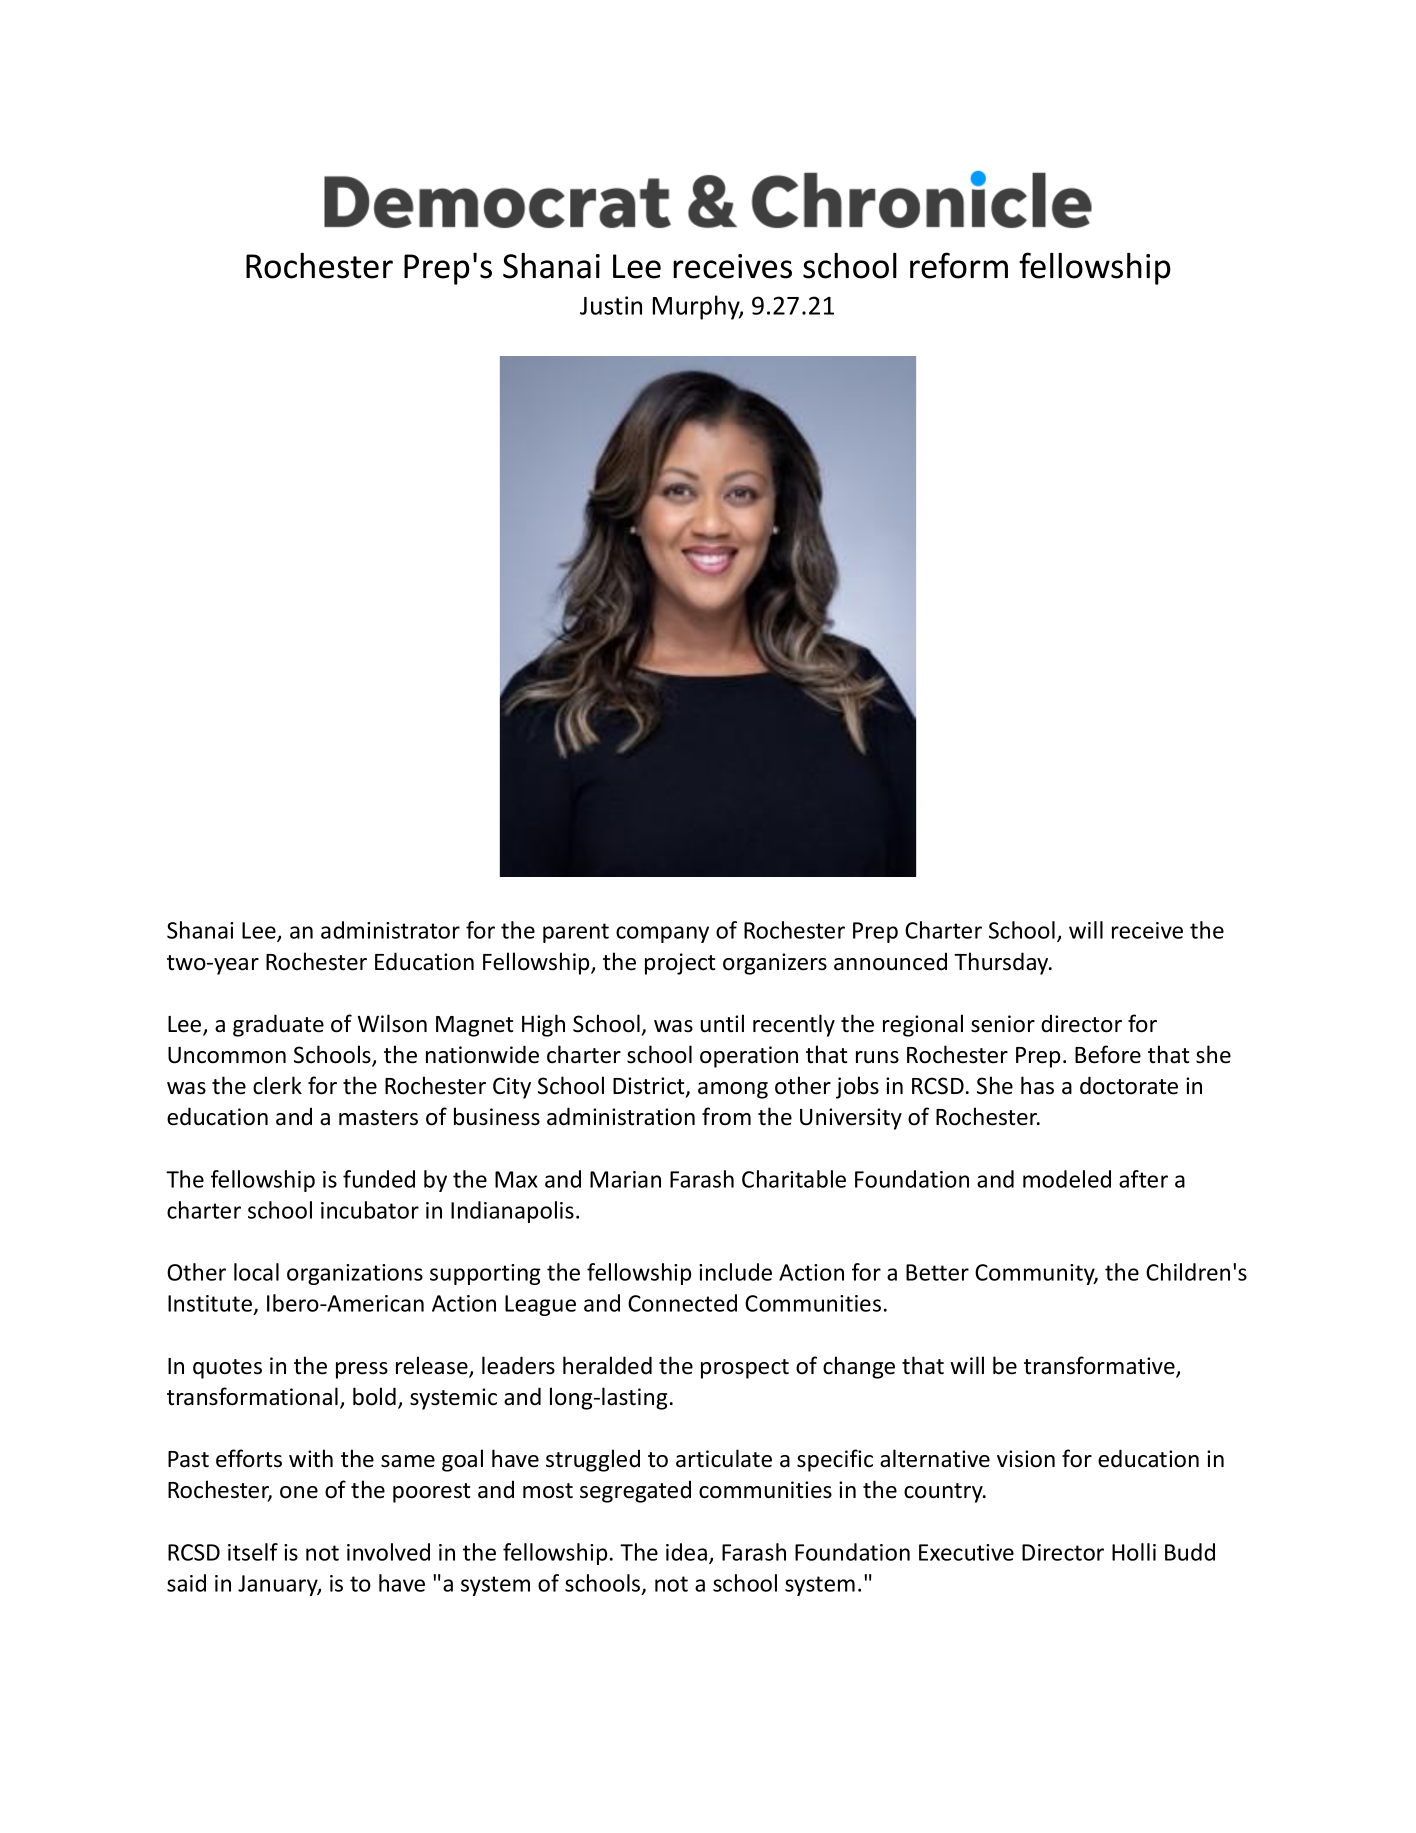 Image resolution: width=1416 pixels, height=1833 pixels. Describe the element at coordinates (735, 1272) in the page. I see `include` at that location.
